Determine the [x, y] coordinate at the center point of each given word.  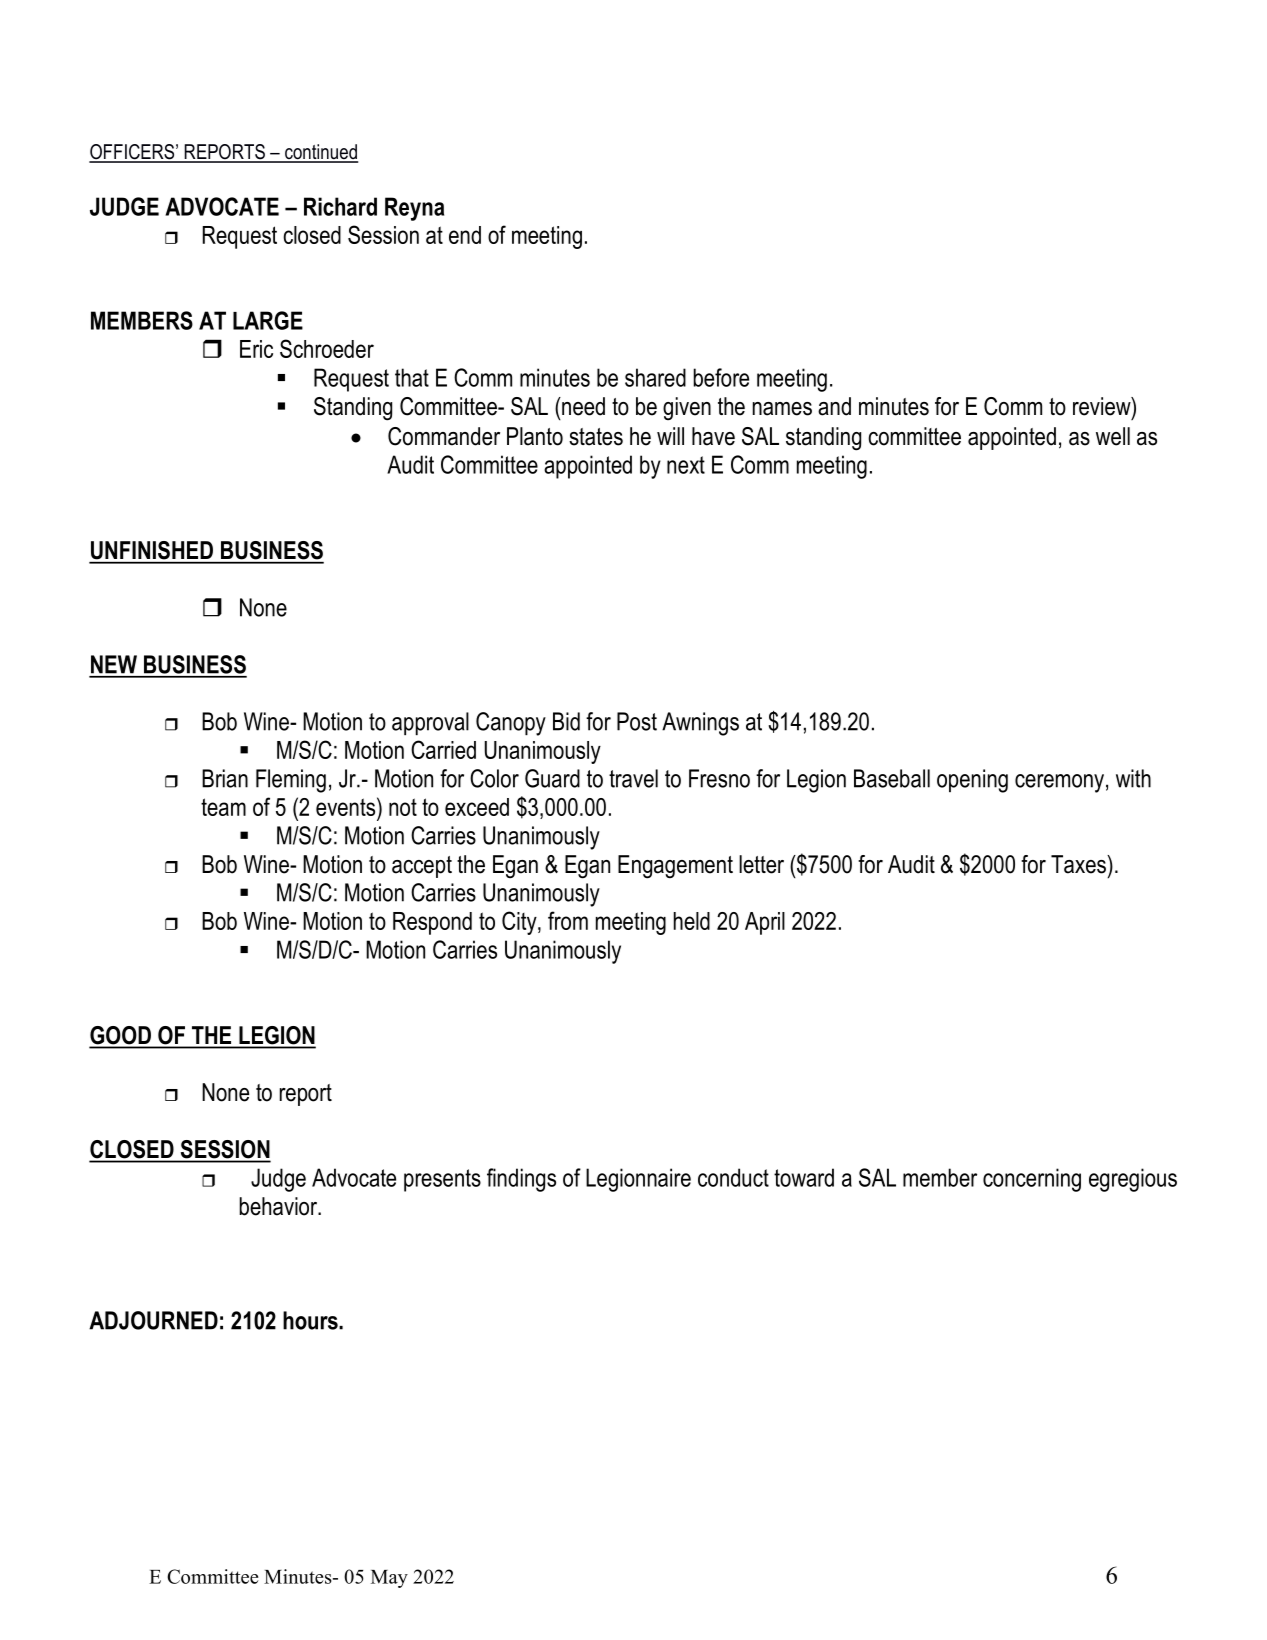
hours [311, 1320]
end [465, 235]
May [389, 1579]
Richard [340, 206]
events [347, 806]
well [1113, 436]
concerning [1032, 1180]
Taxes [1079, 864]
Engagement [675, 867]
